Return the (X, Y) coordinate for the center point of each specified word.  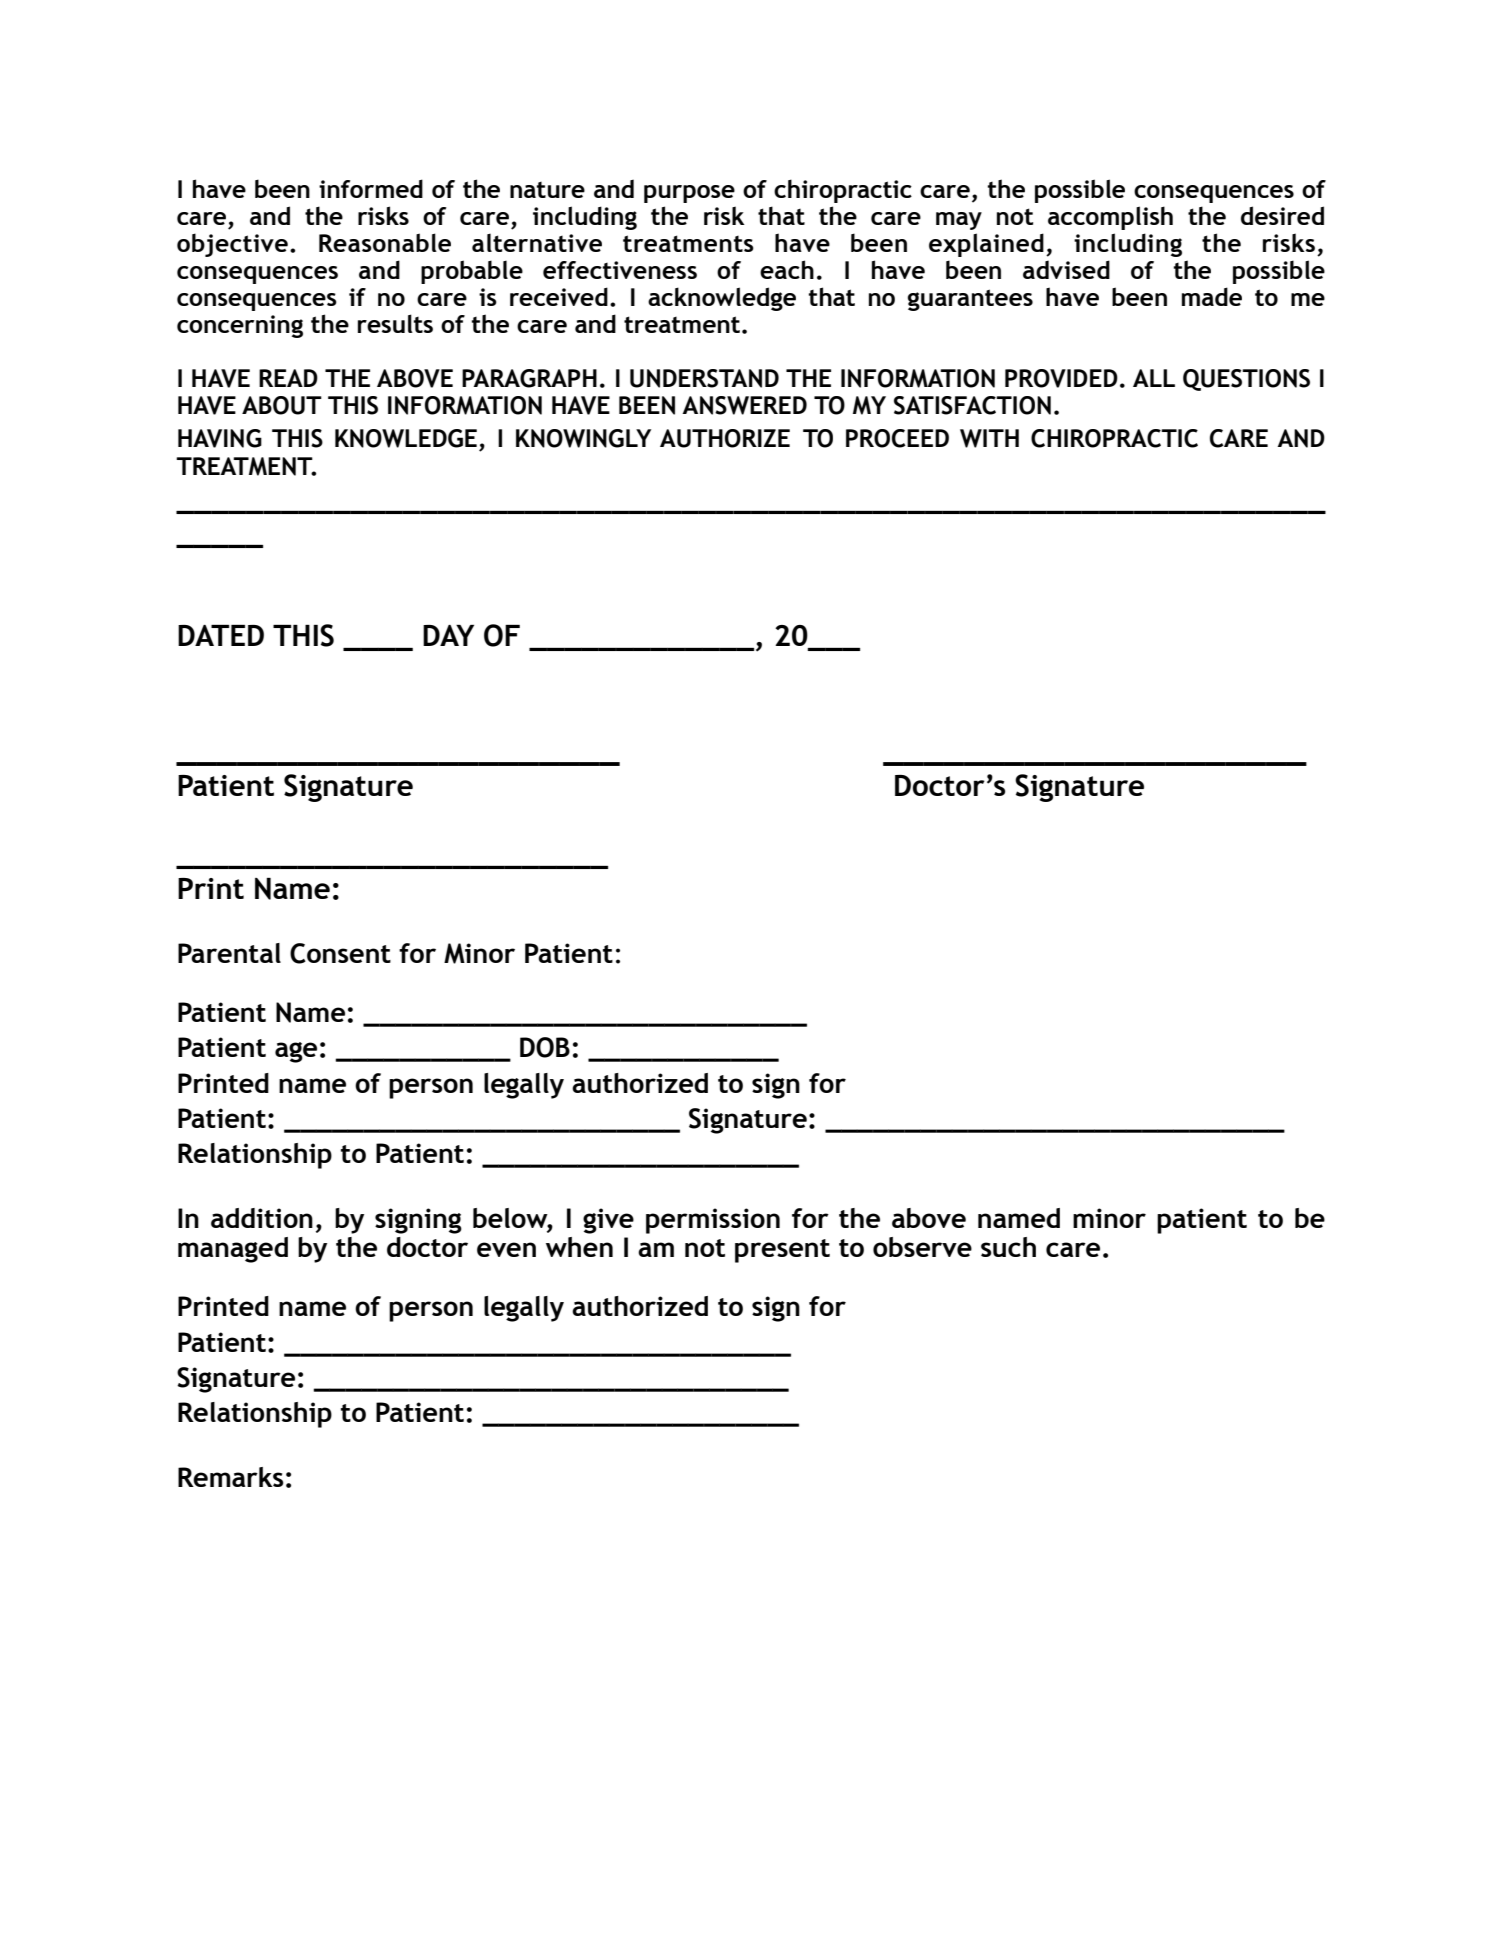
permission (713, 1221)
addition (262, 1218)
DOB (545, 1047)
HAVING (220, 438)
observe (922, 1247)
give (608, 1221)
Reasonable (385, 242)
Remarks (231, 1477)
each (787, 269)
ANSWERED (744, 405)
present (782, 1251)
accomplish (1110, 218)
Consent (340, 953)
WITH (989, 438)
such (1008, 1247)
